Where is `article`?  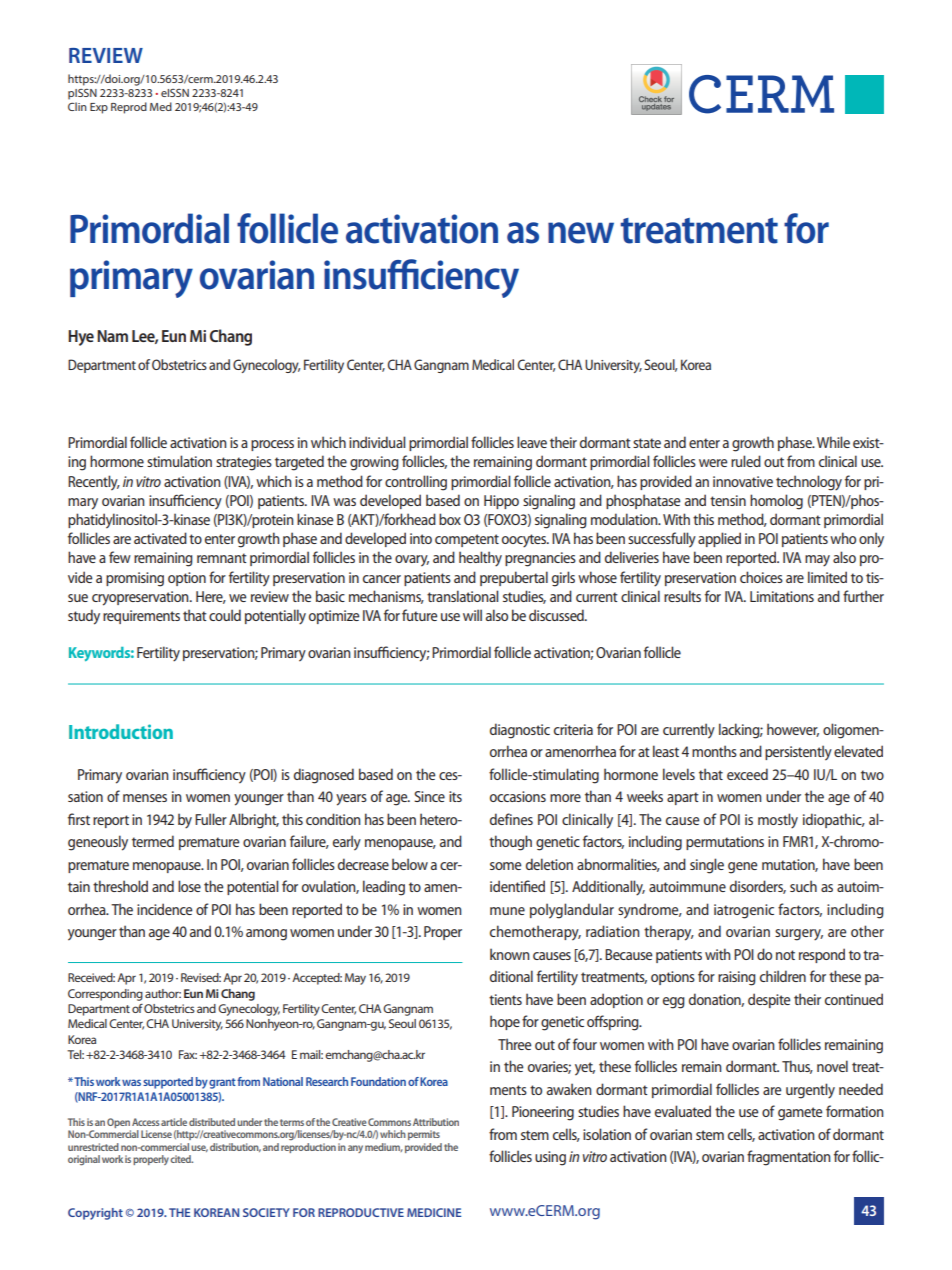
article is located at coordinates (174, 1122).
